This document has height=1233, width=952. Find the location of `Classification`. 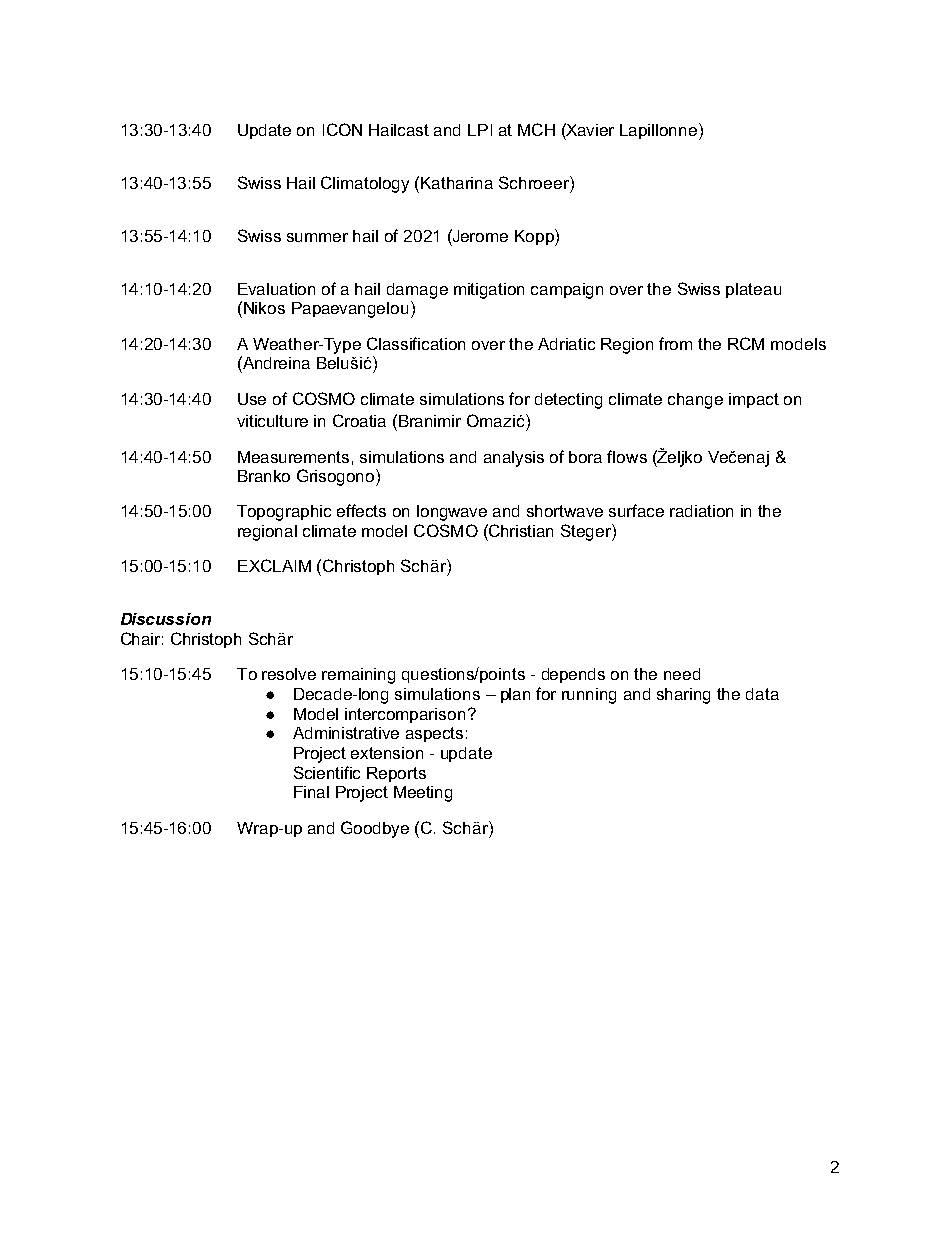

Classification is located at coordinates (416, 343).
